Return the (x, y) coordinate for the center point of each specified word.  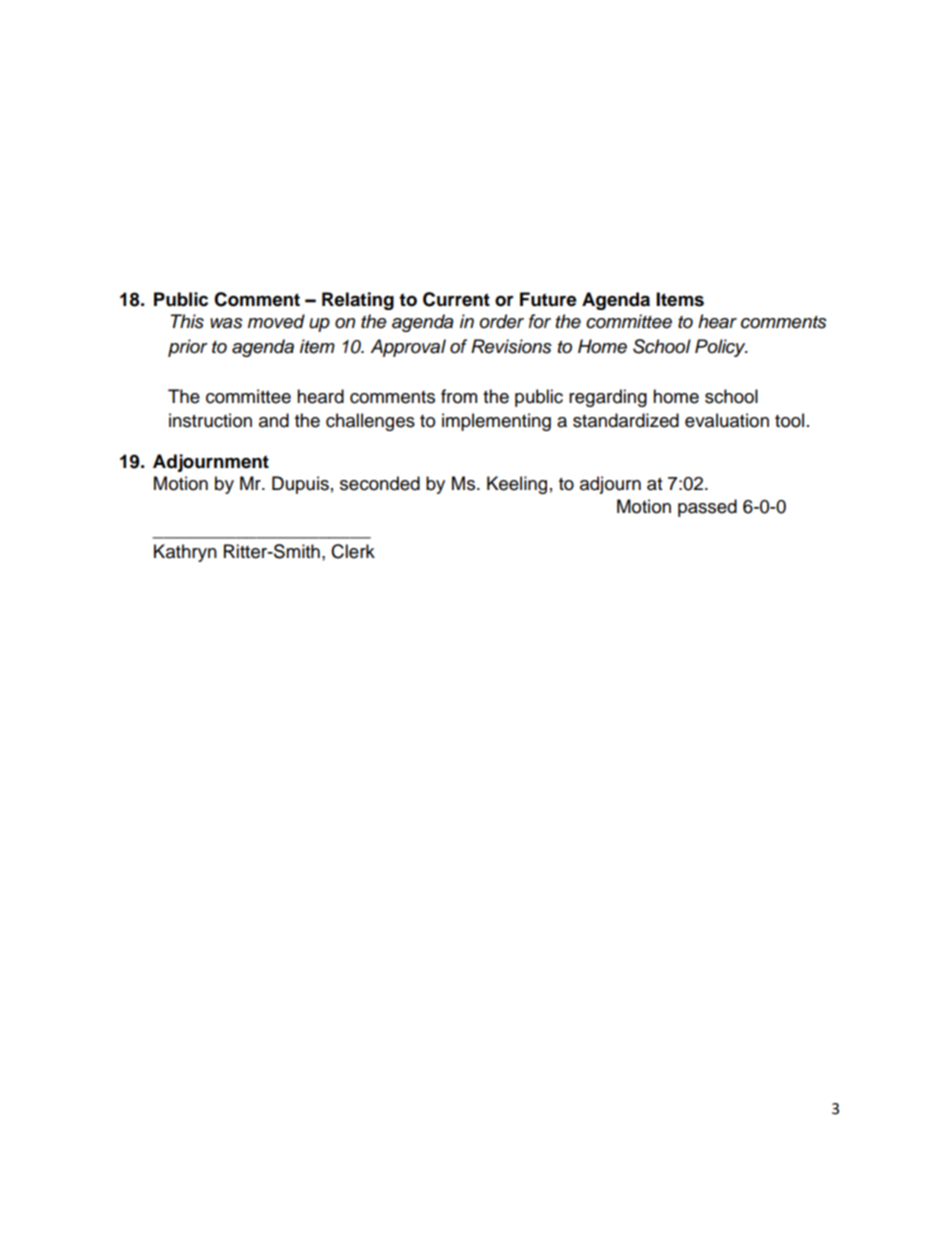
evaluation (727, 420)
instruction (210, 420)
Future (548, 299)
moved (276, 321)
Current (456, 299)
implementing (496, 422)
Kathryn (185, 553)
